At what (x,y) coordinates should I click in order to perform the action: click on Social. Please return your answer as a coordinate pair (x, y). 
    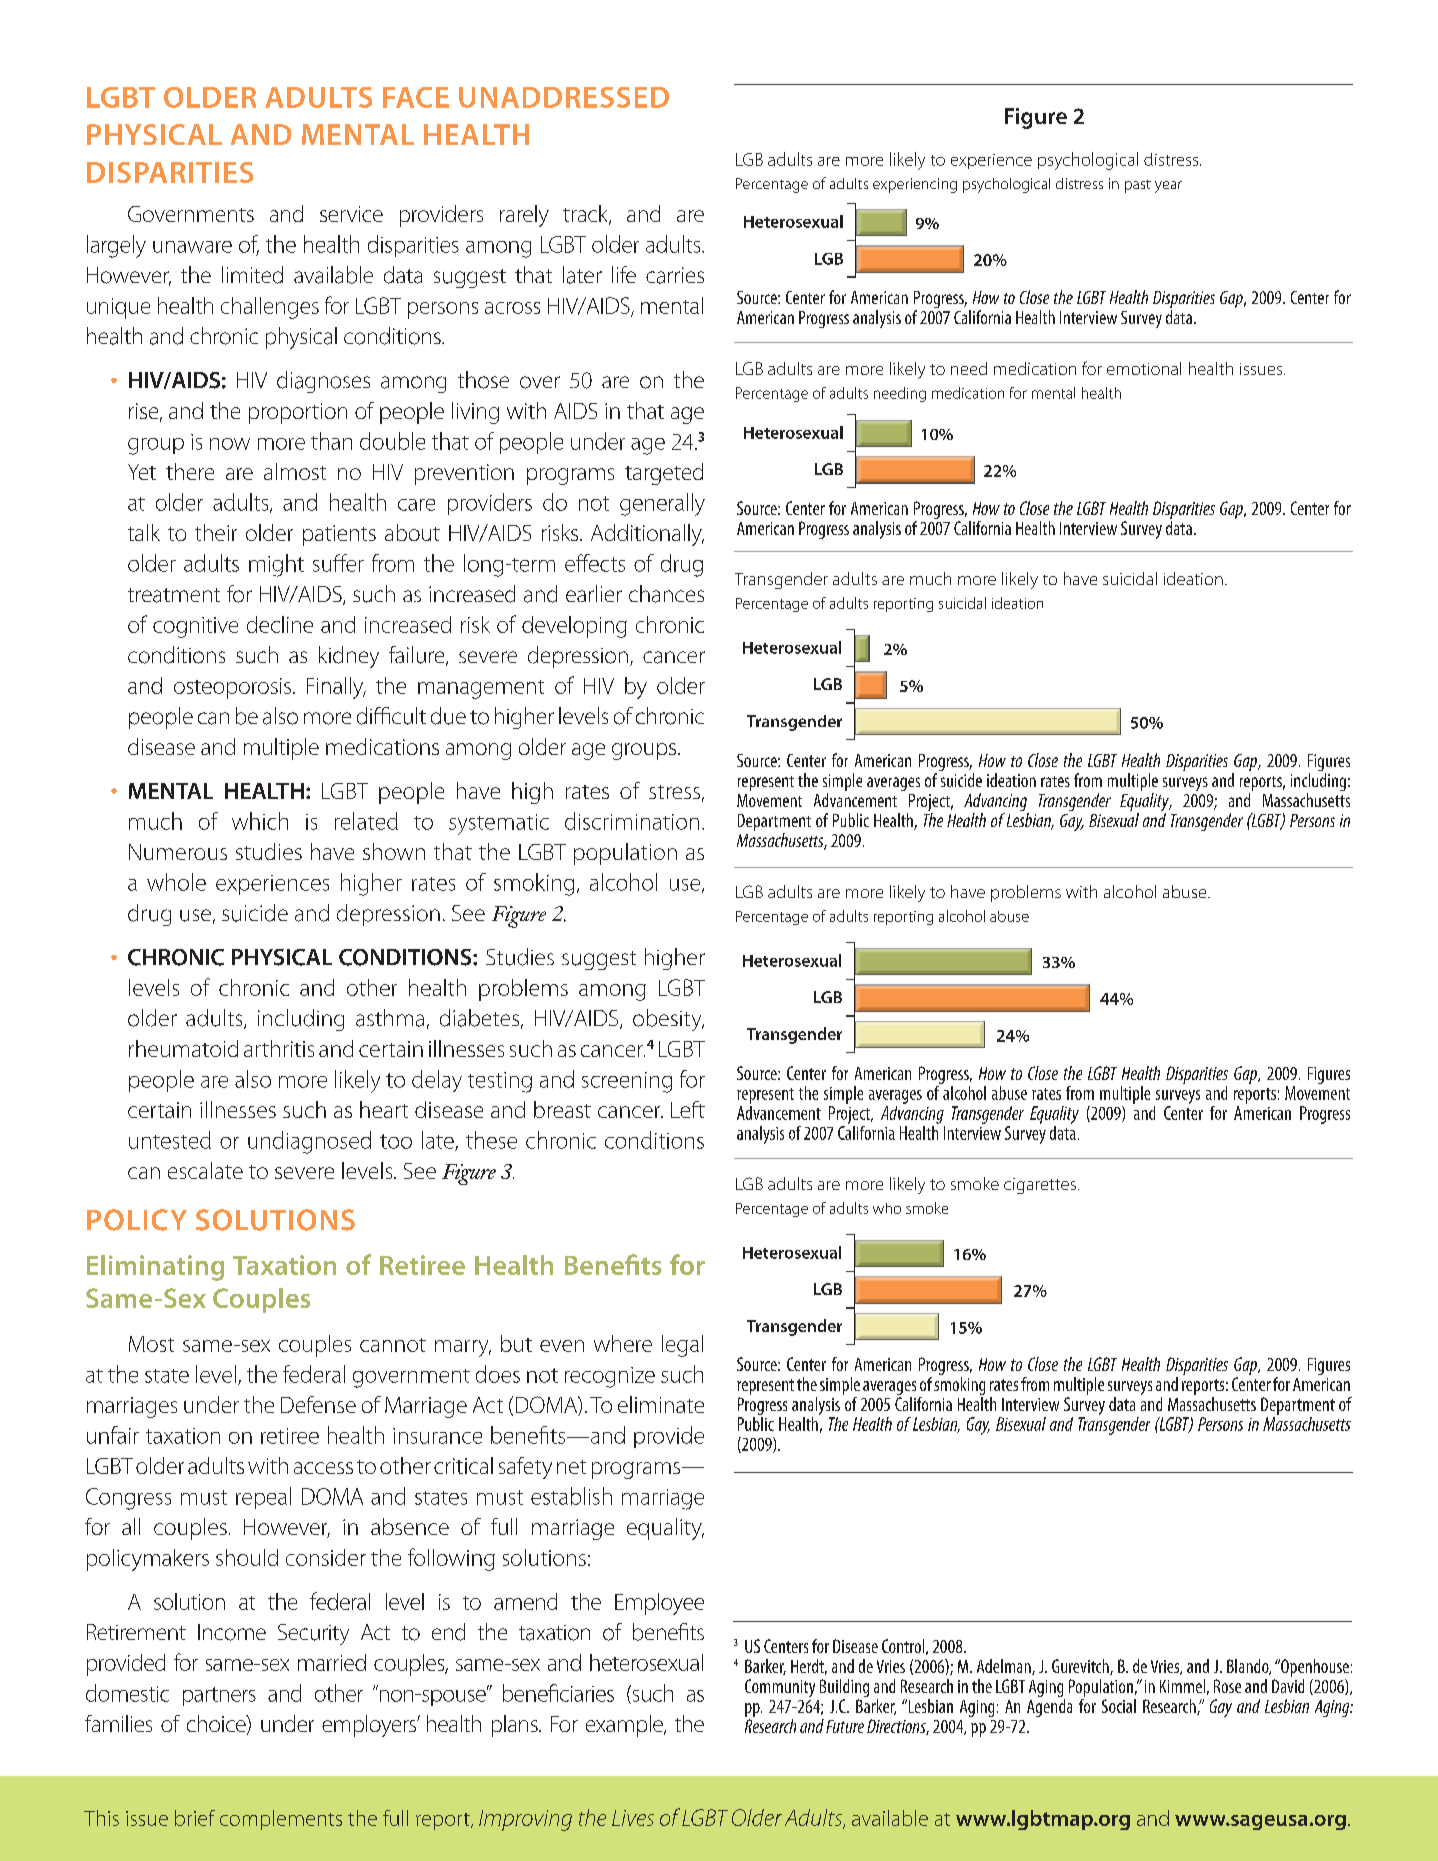
    Looking at the image, I should click on (1119, 1706).
